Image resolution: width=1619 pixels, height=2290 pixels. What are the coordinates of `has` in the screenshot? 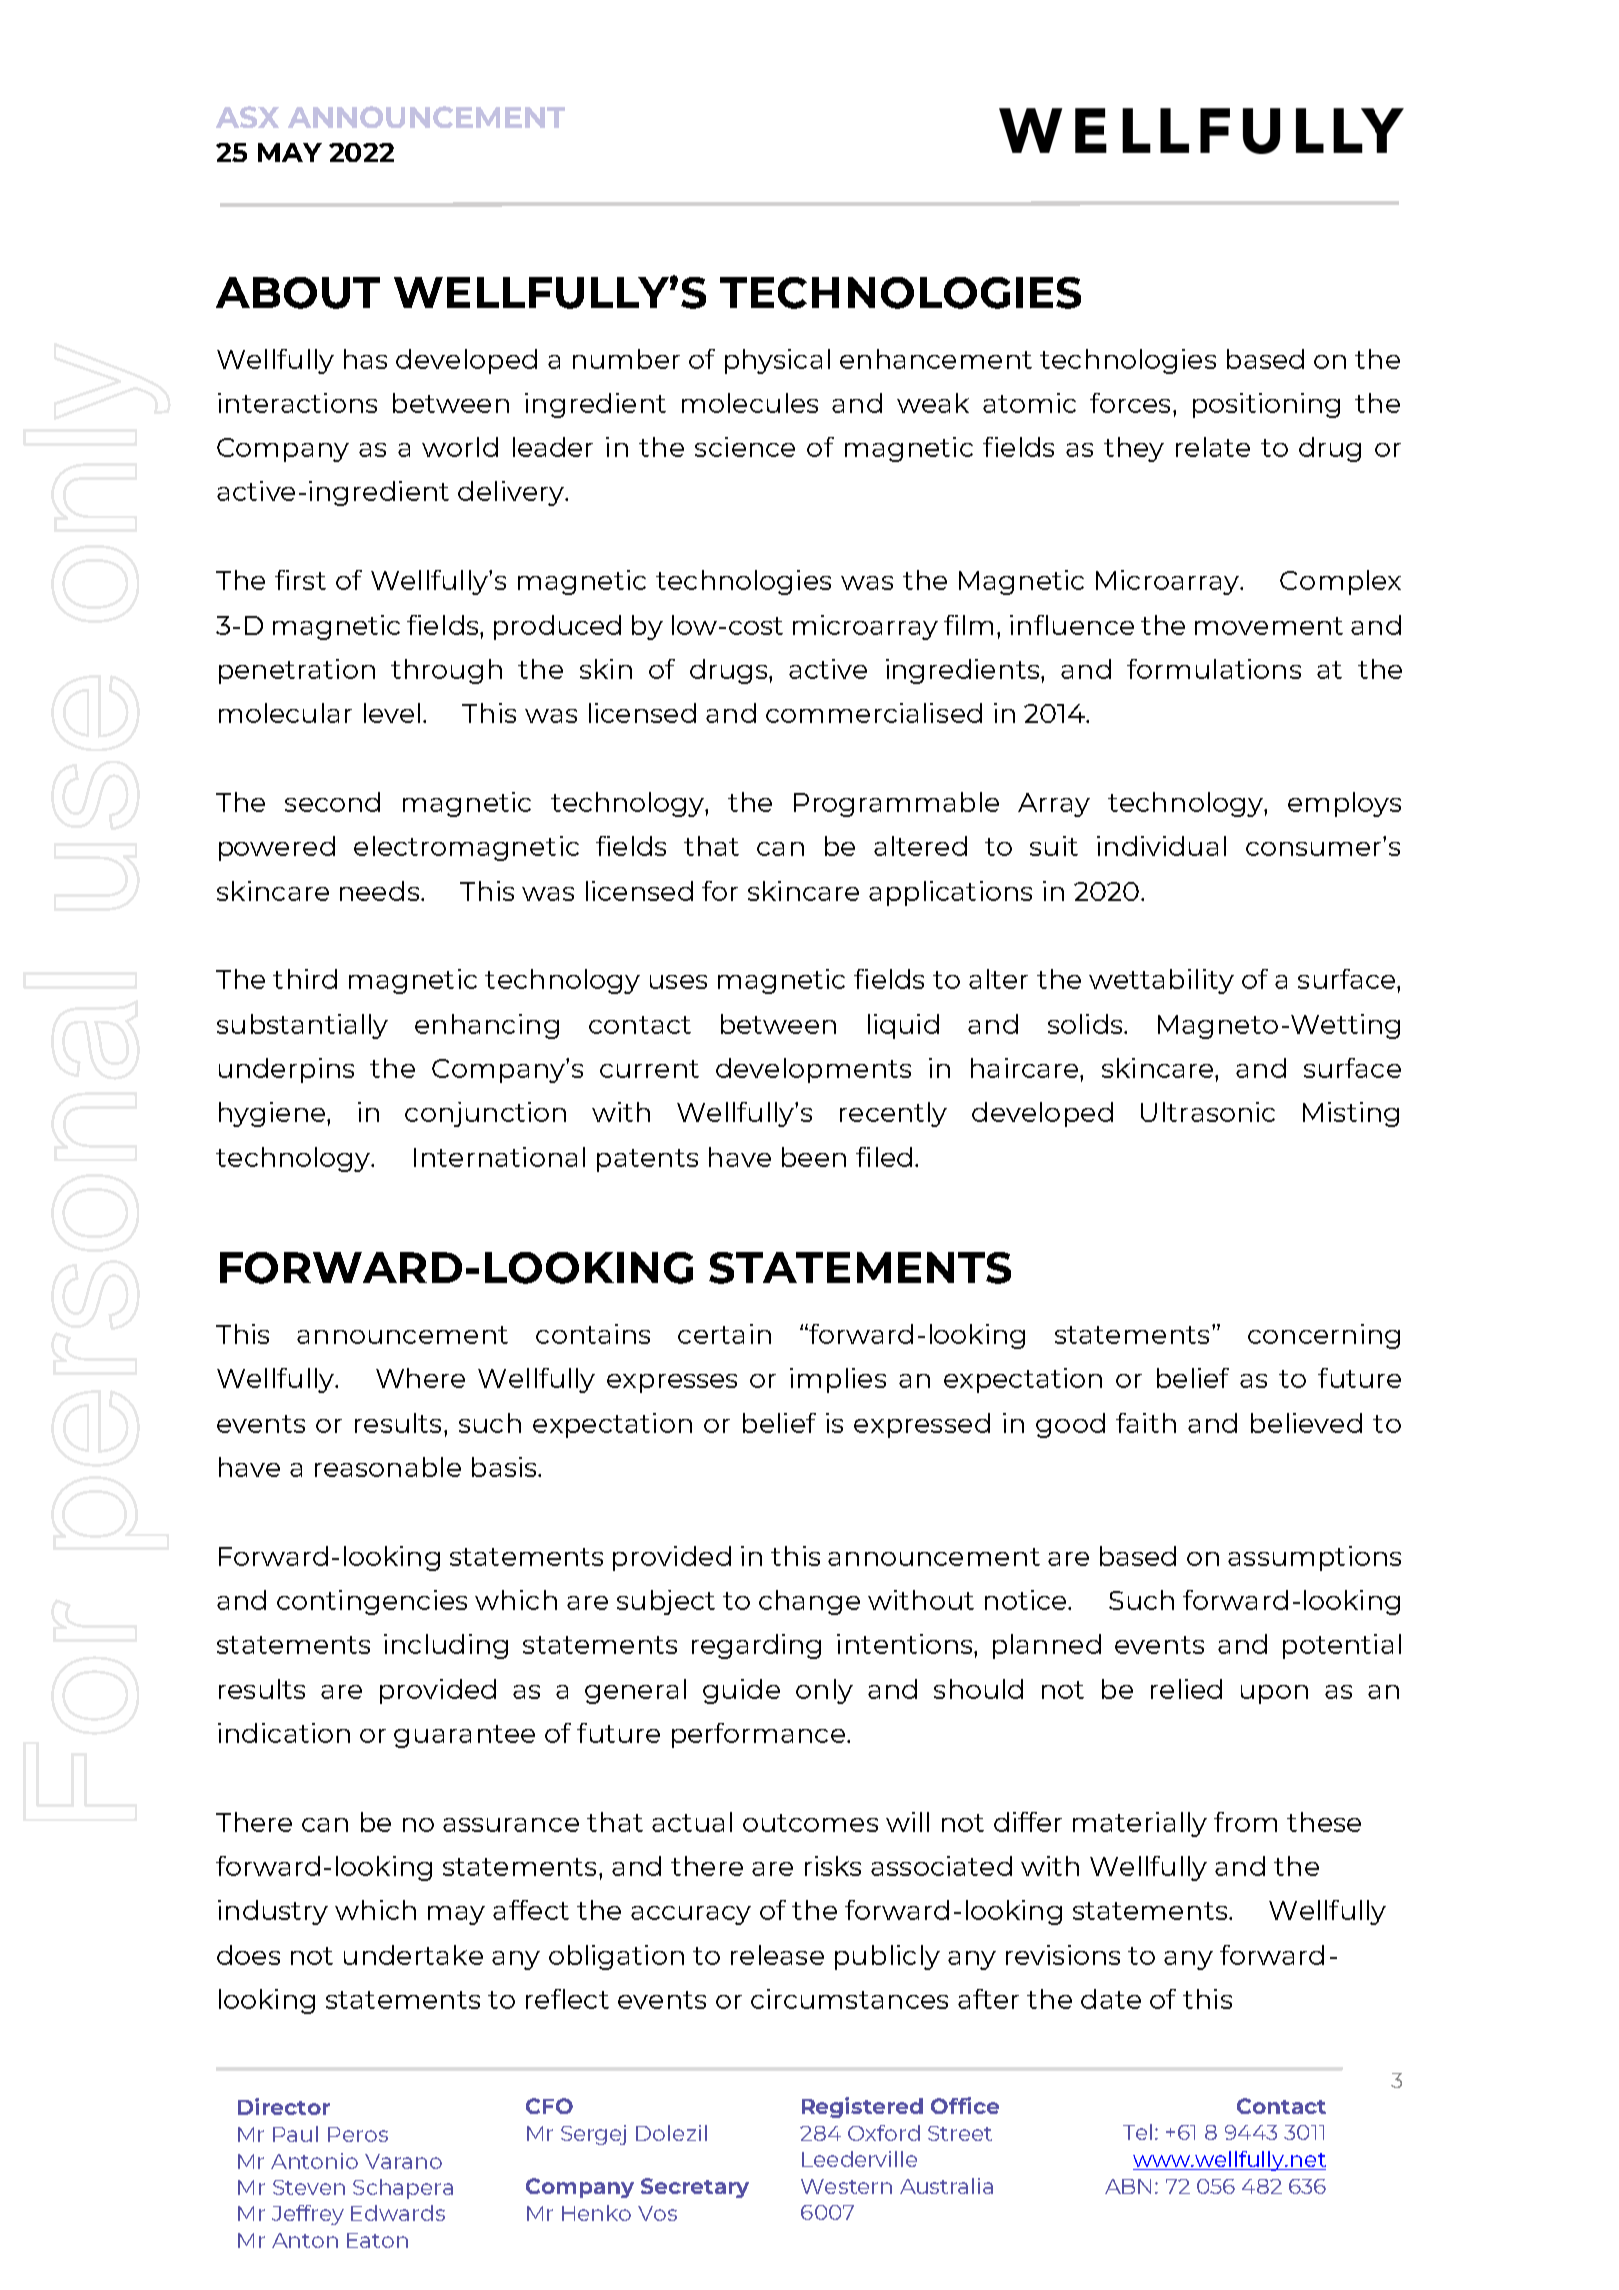 It's located at (365, 359).
